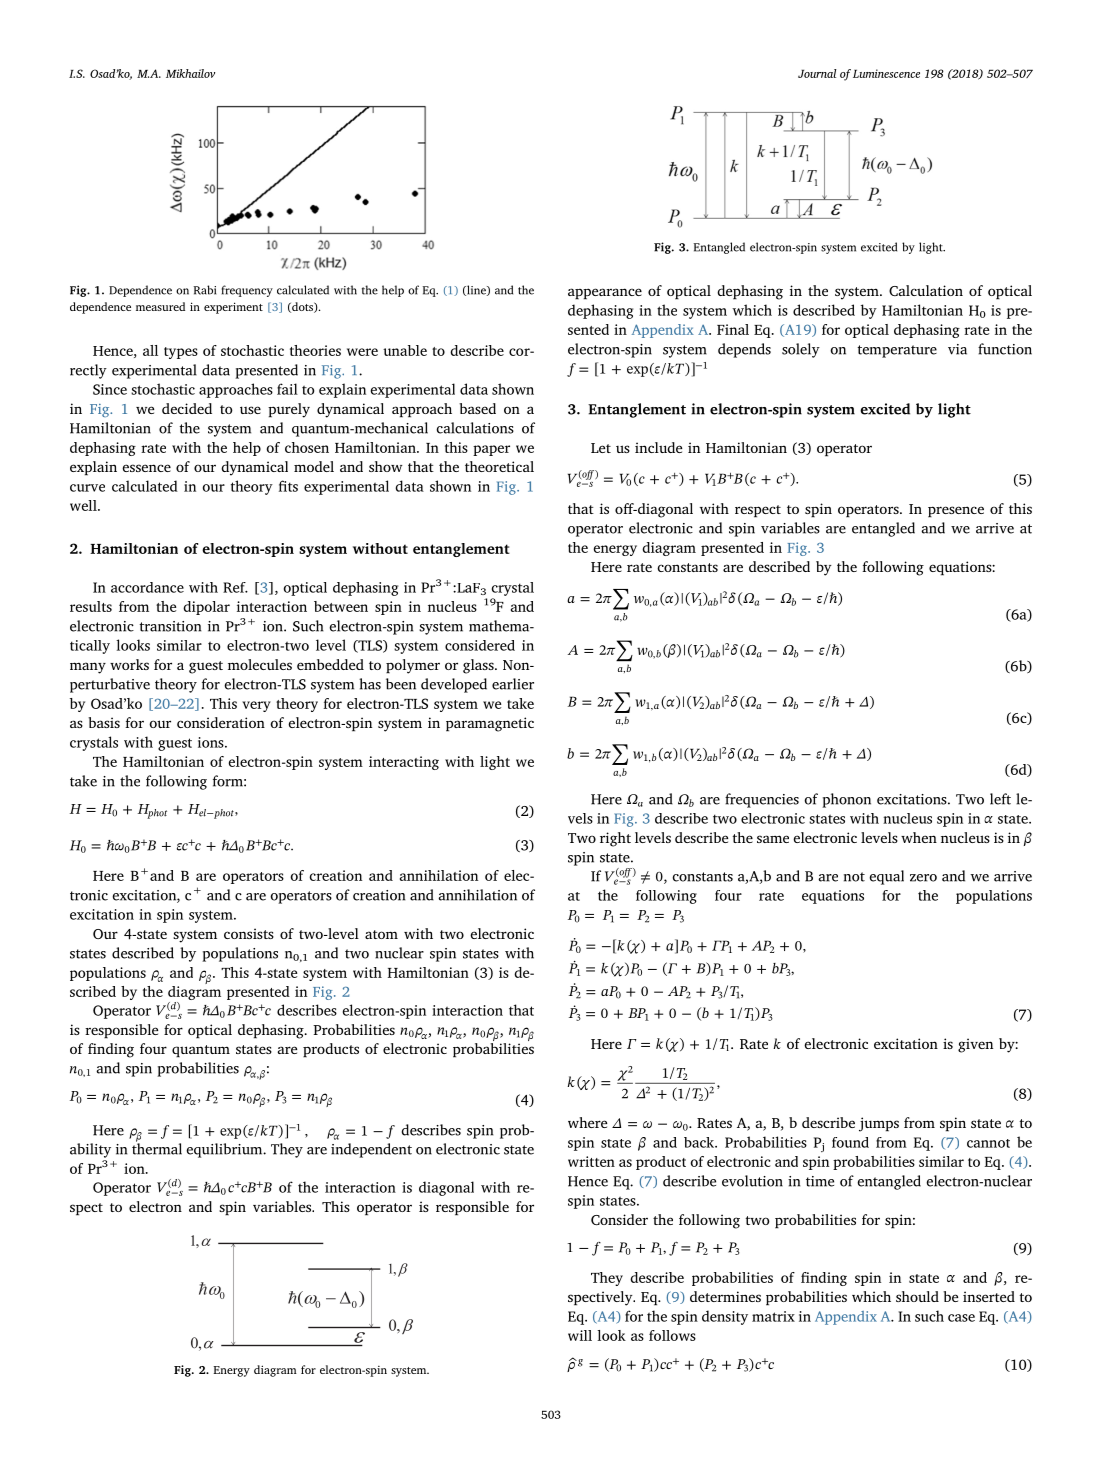 This screenshot has height=1470, width=1102. I want to click on appearance, so click(605, 294).
